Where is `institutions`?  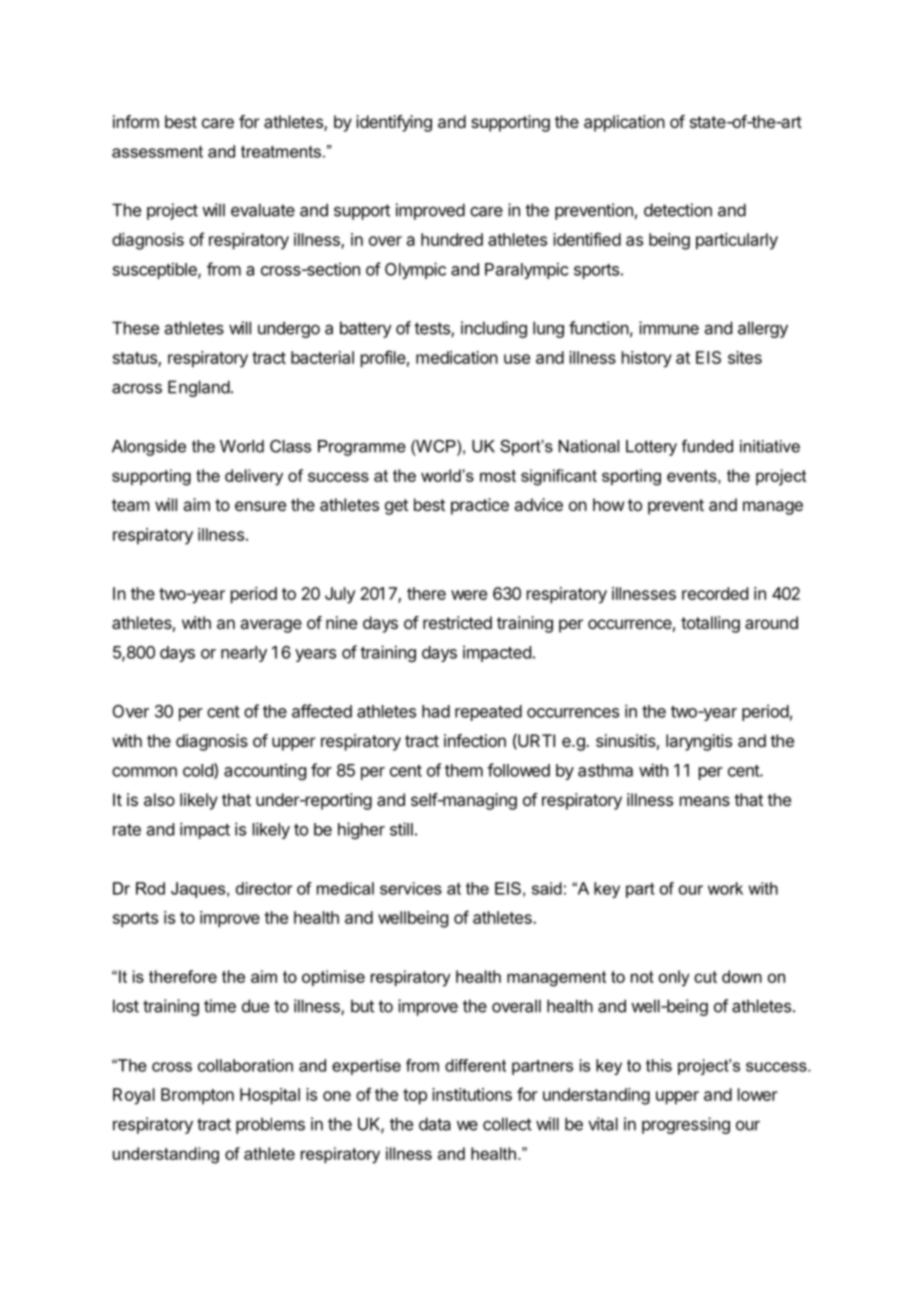 institutions is located at coordinates (472, 1094).
